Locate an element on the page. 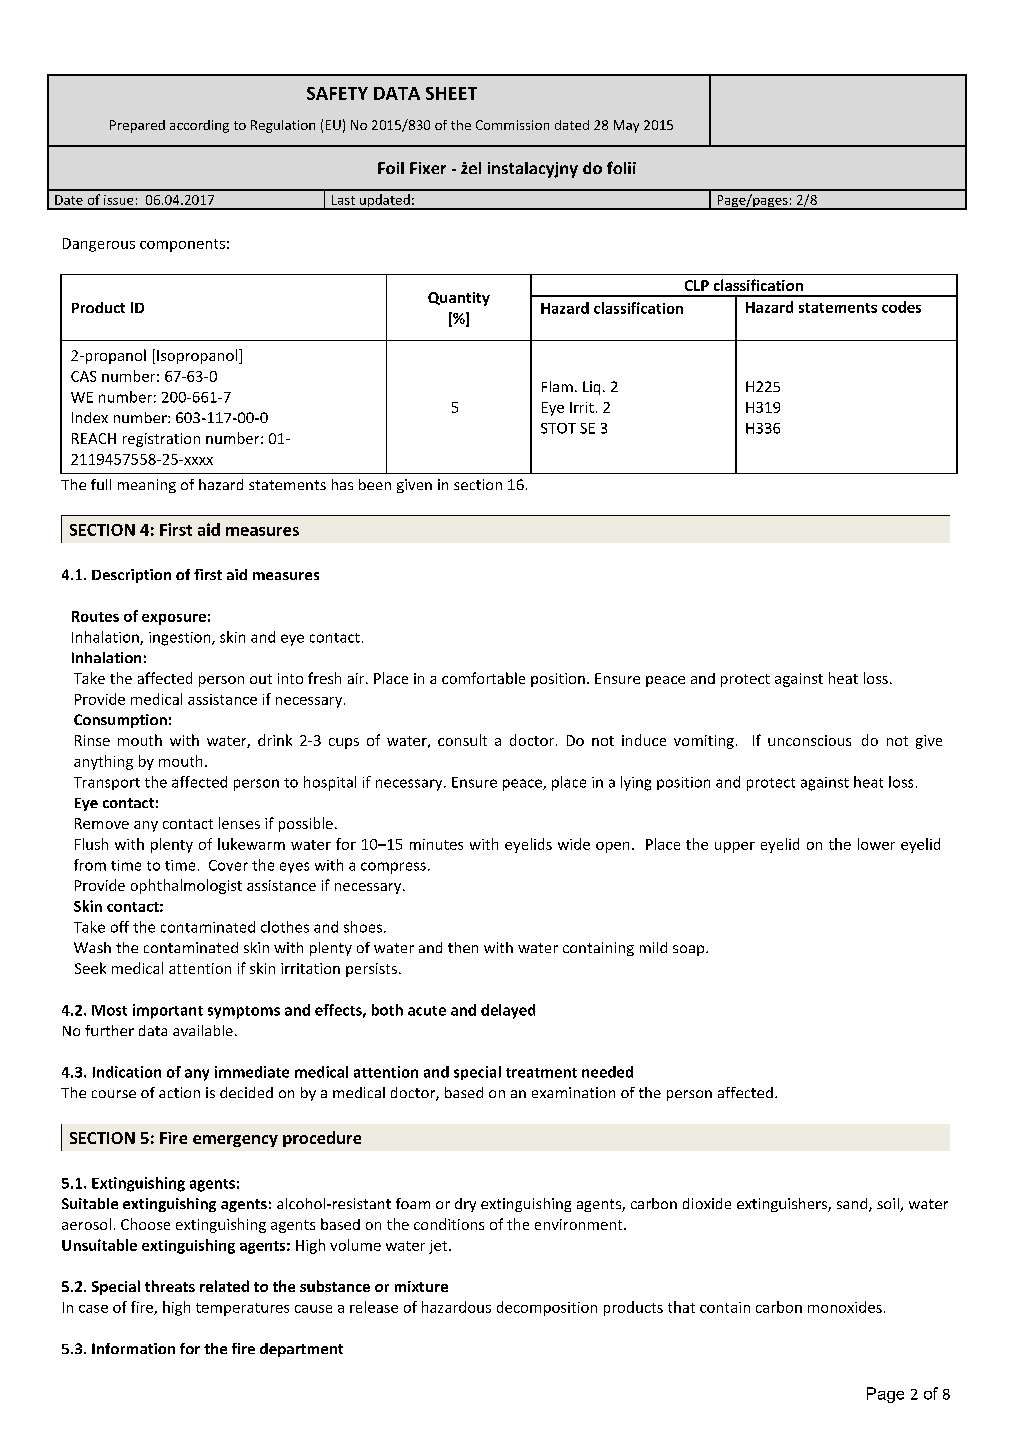 The height and width of the page is (1430, 1011). then is located at coordinates (463, 947).
